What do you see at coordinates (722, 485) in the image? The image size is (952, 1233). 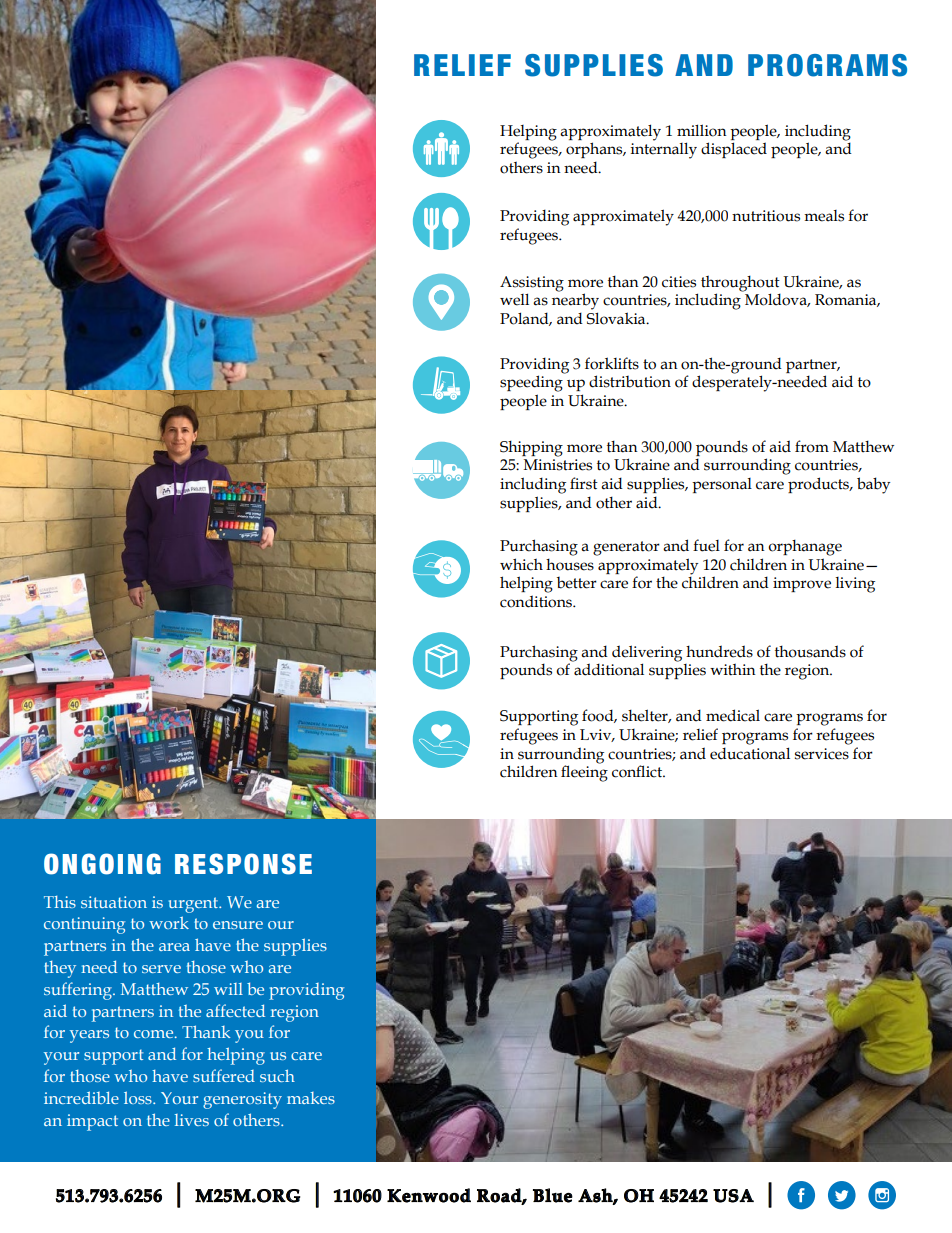 I see `personal` at bounding box center [722, 485].
